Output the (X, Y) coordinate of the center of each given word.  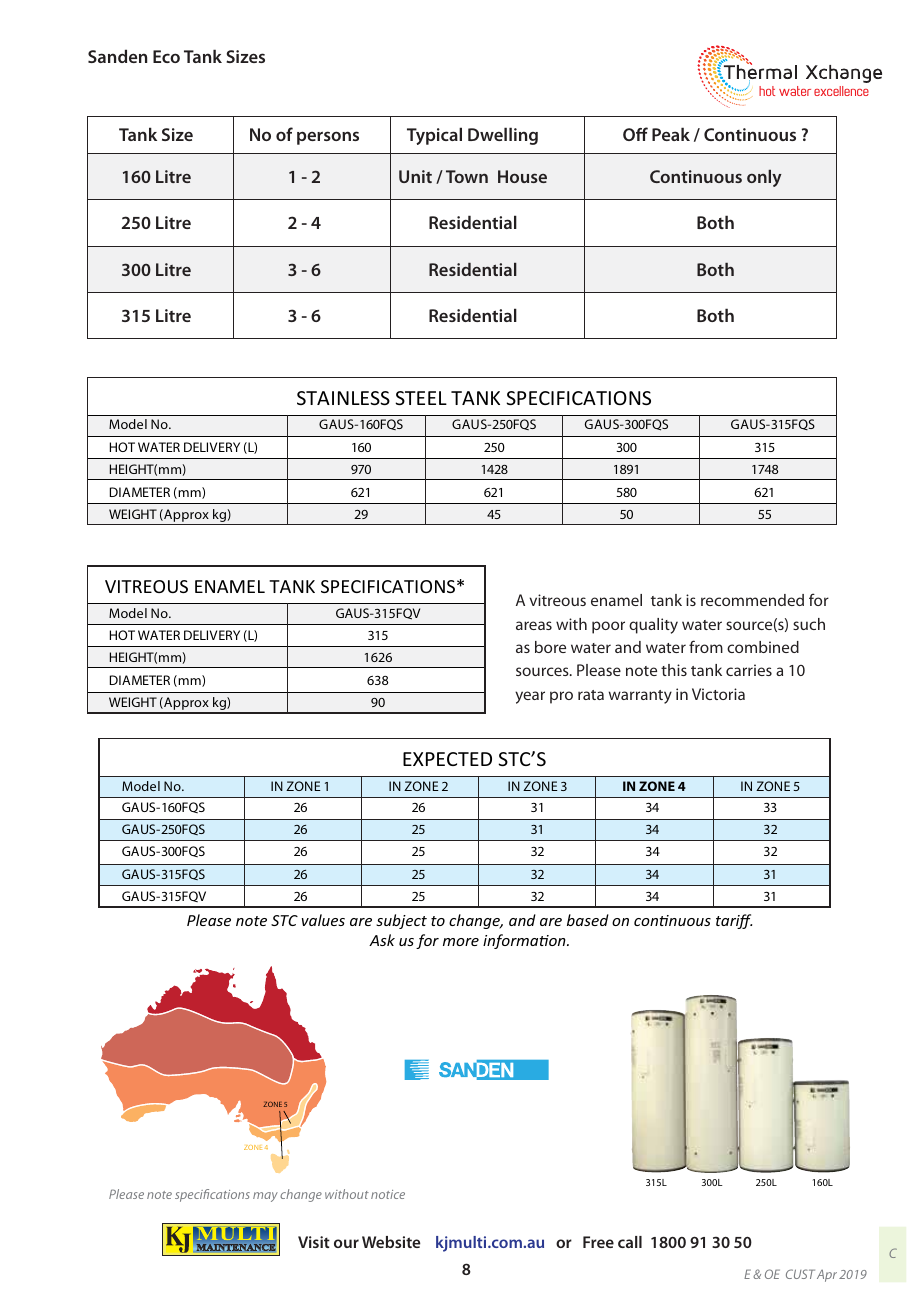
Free (598, 1242)
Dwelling (503, 136)
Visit (314, 1242)
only (764, 178)
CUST (800, 1274)
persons (328, 138)
